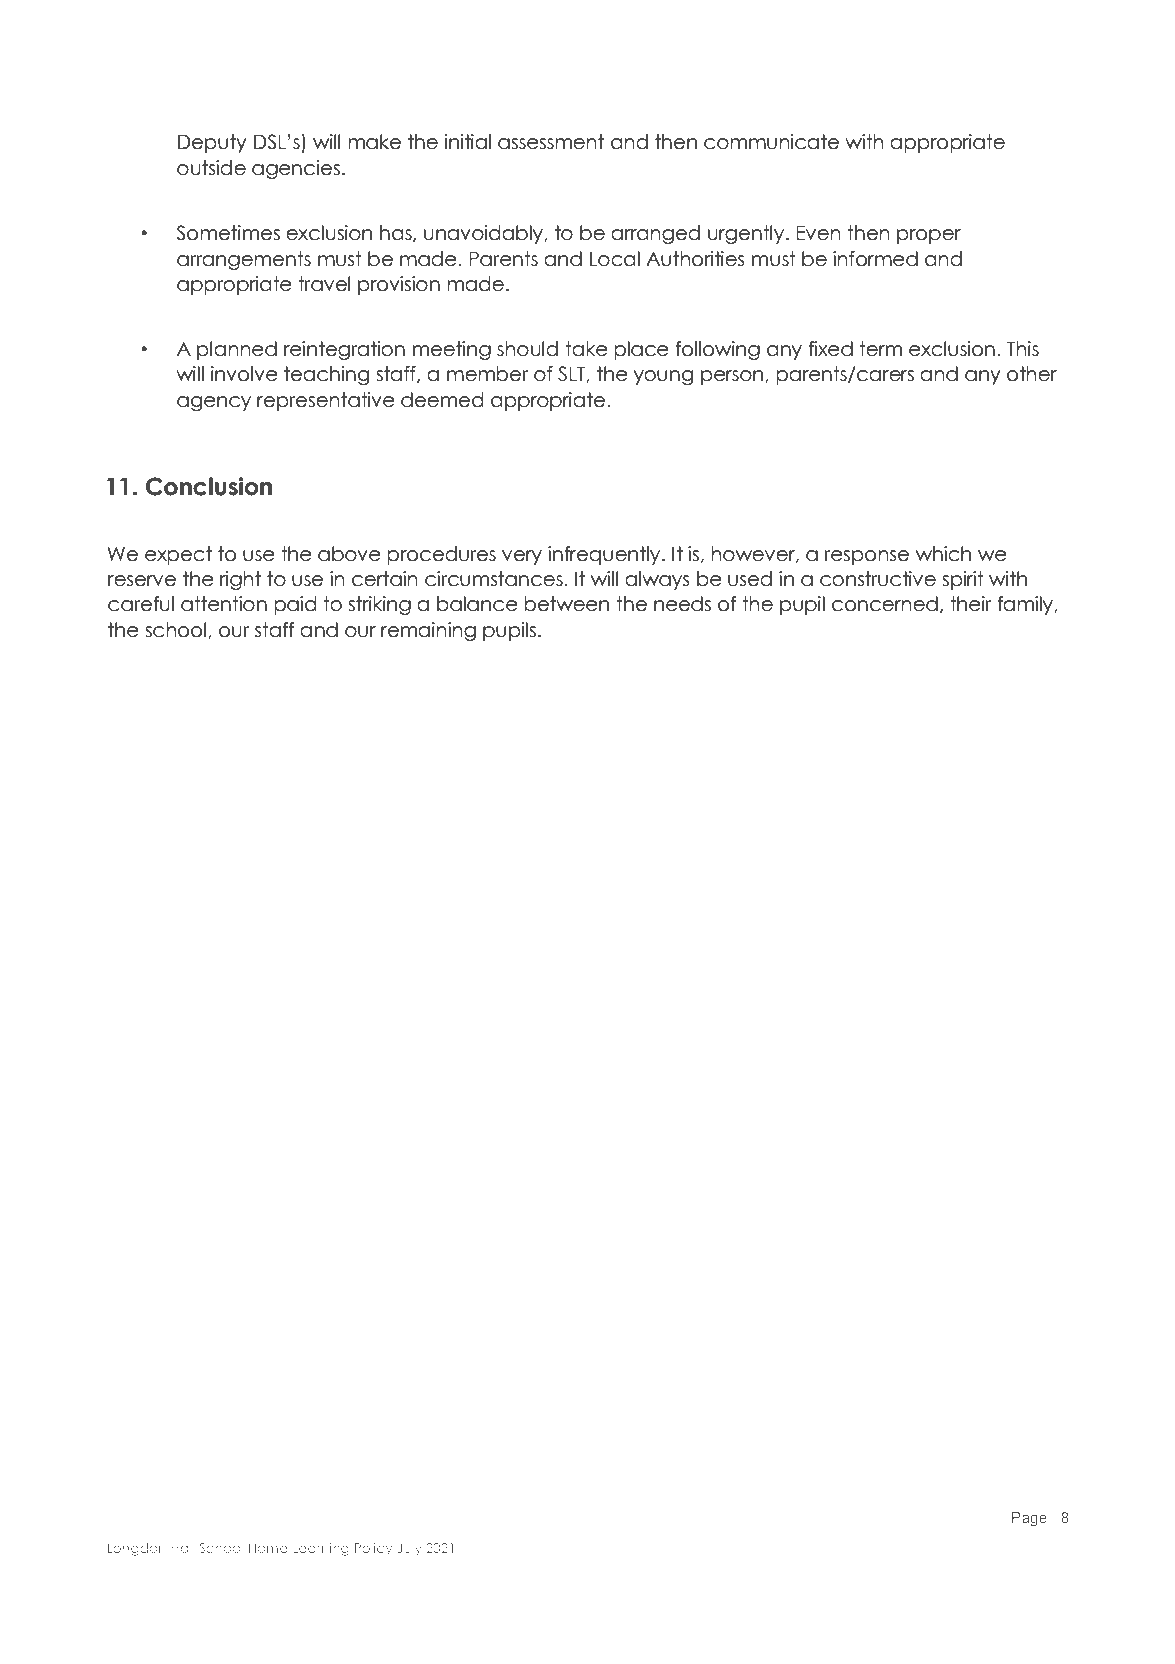 This page has width=1175, height=1664. I want to click on attention, so click(224, 604).
